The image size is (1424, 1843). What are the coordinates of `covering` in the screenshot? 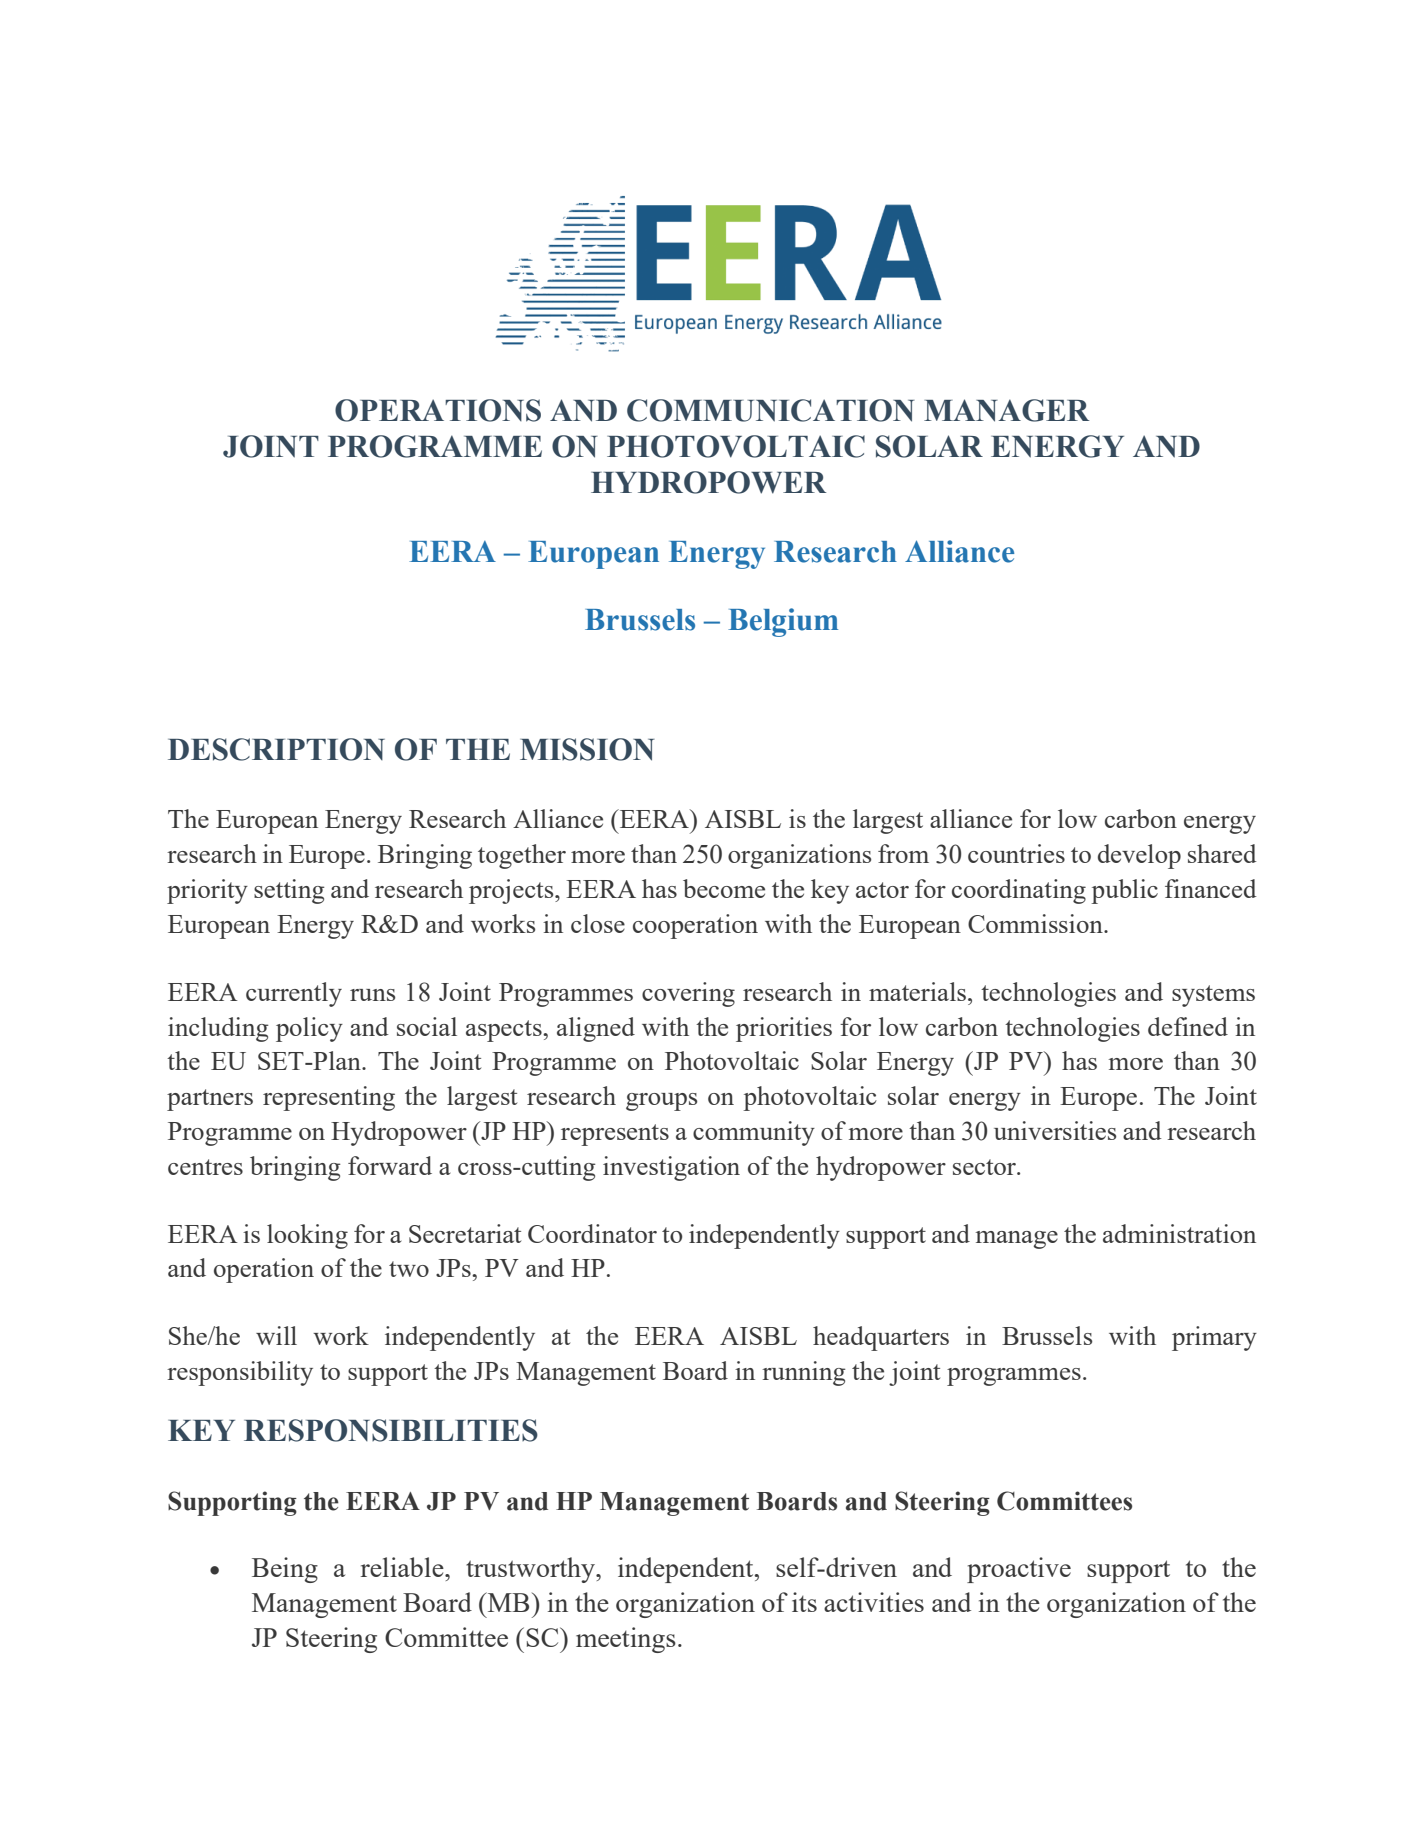 It's located at (688, 994).
